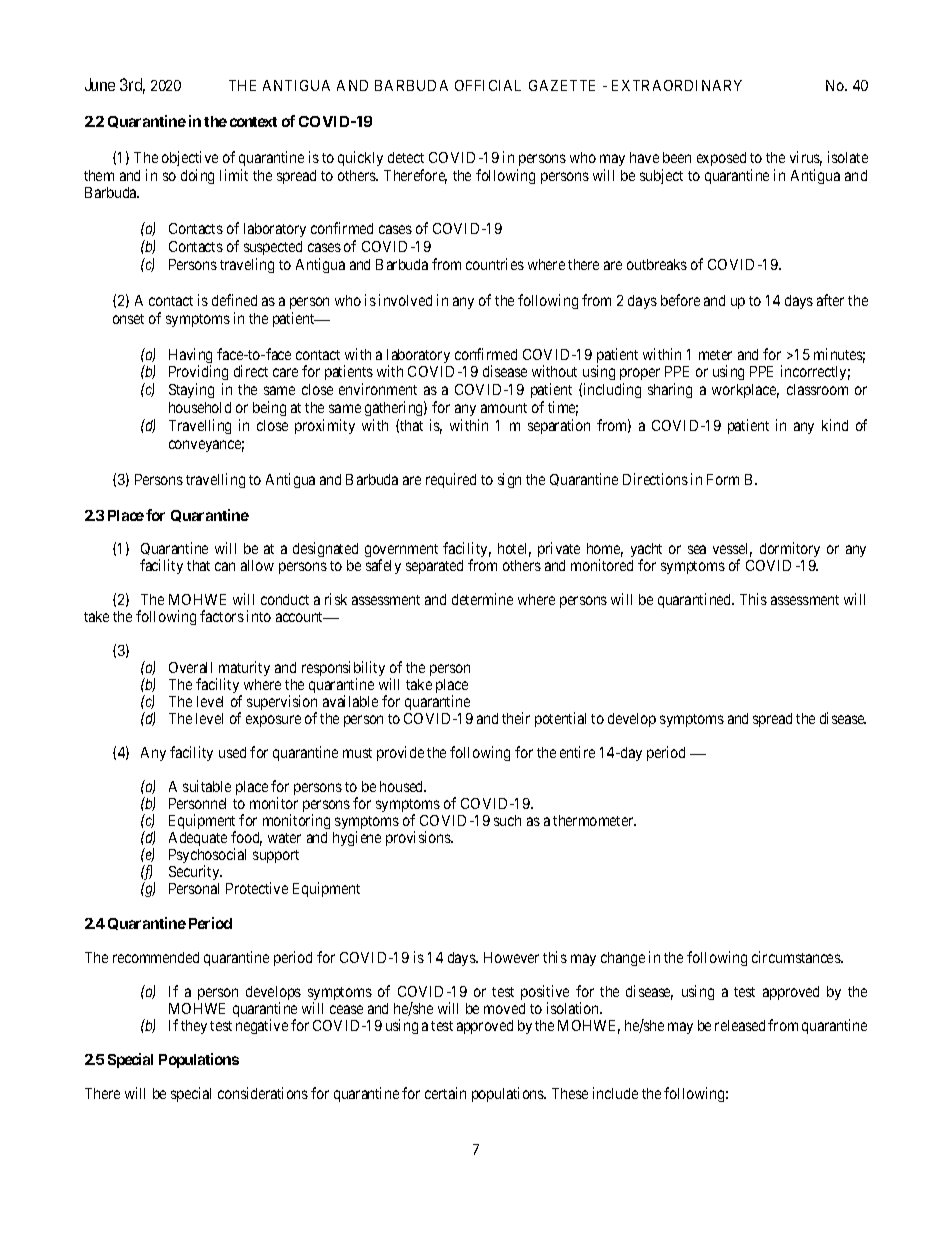 This screenshot has height=1233, width=952. Describe the element at coordinates (732, 550) in the screenshot. I see `vessel` at that location.
